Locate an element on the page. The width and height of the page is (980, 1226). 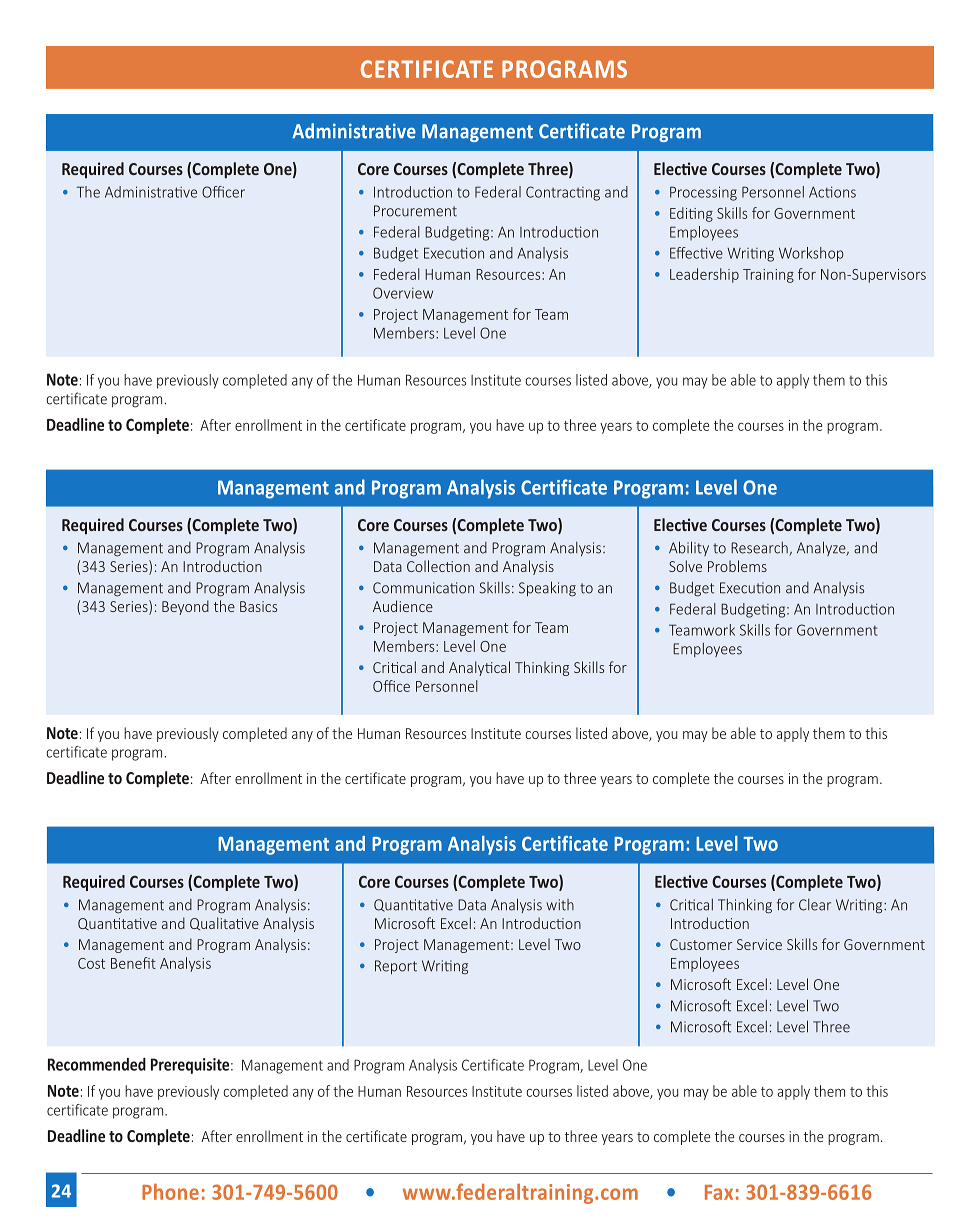
Fax is located at coordinates (719, 1192).
